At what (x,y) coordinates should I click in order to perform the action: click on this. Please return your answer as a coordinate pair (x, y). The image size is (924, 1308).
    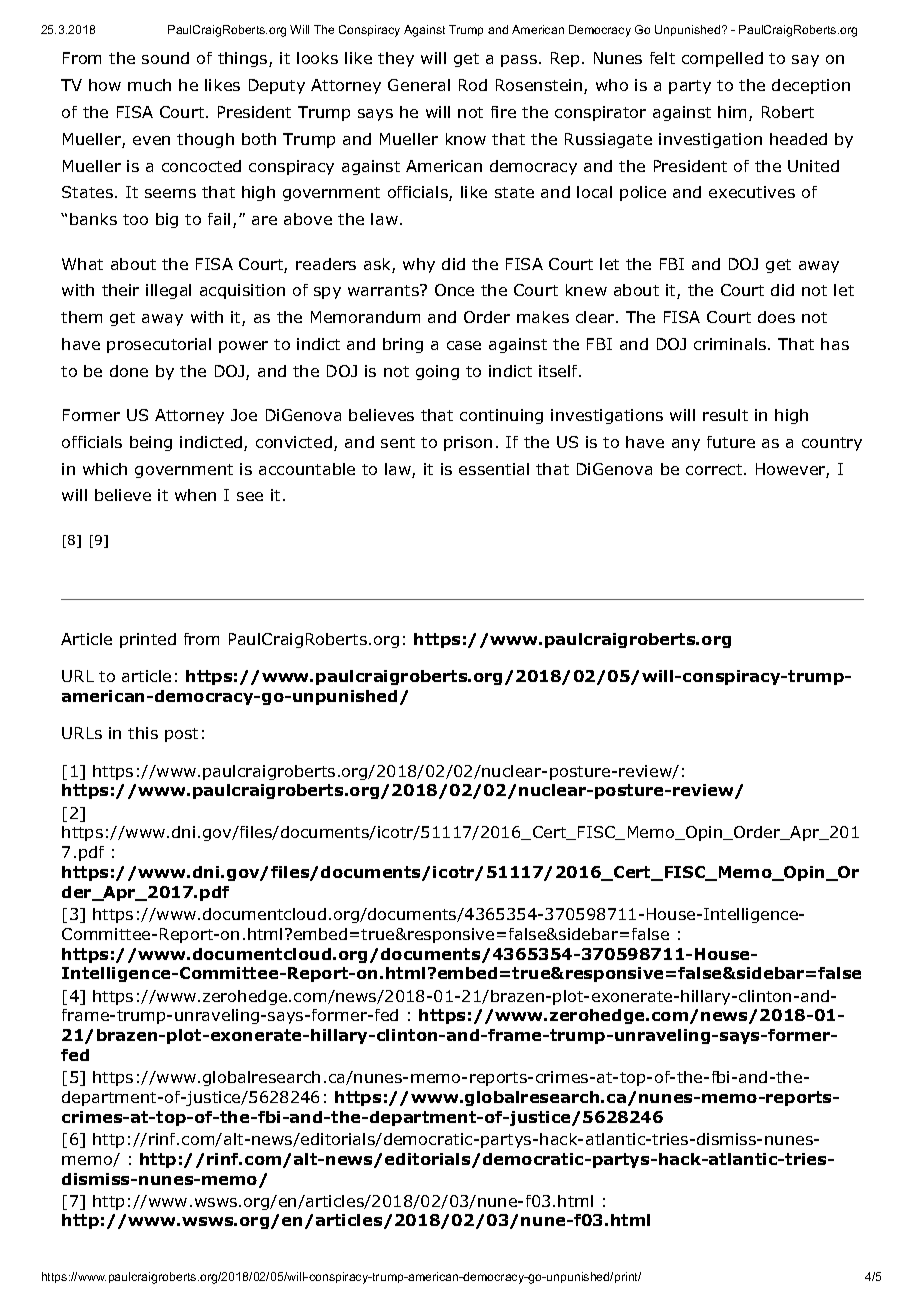
    Looking at the image, I should click on (143, 733).
